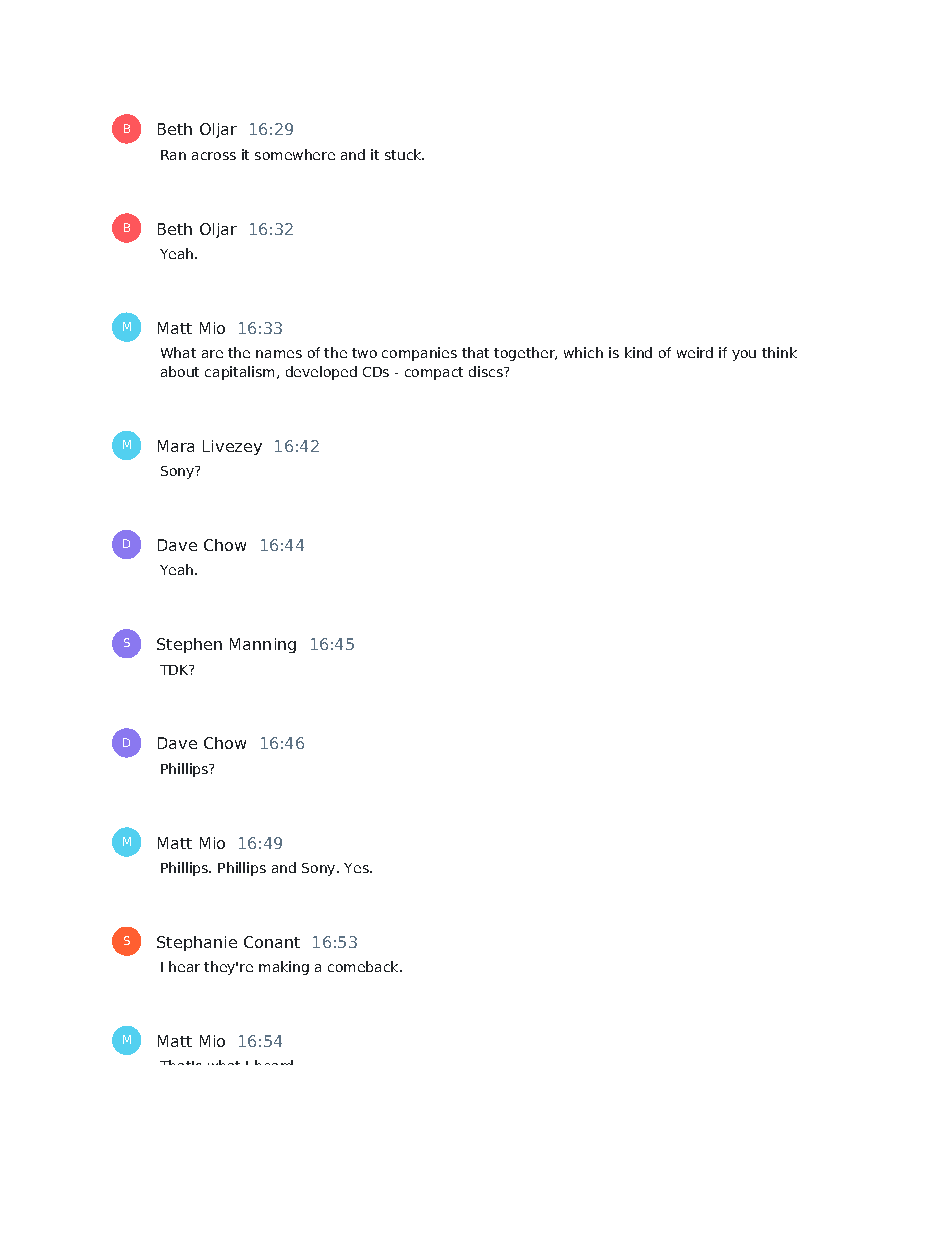  What do you see at coordinates (364, 966) in the document?
I see `comeback` at bounding box center [364, 966].
